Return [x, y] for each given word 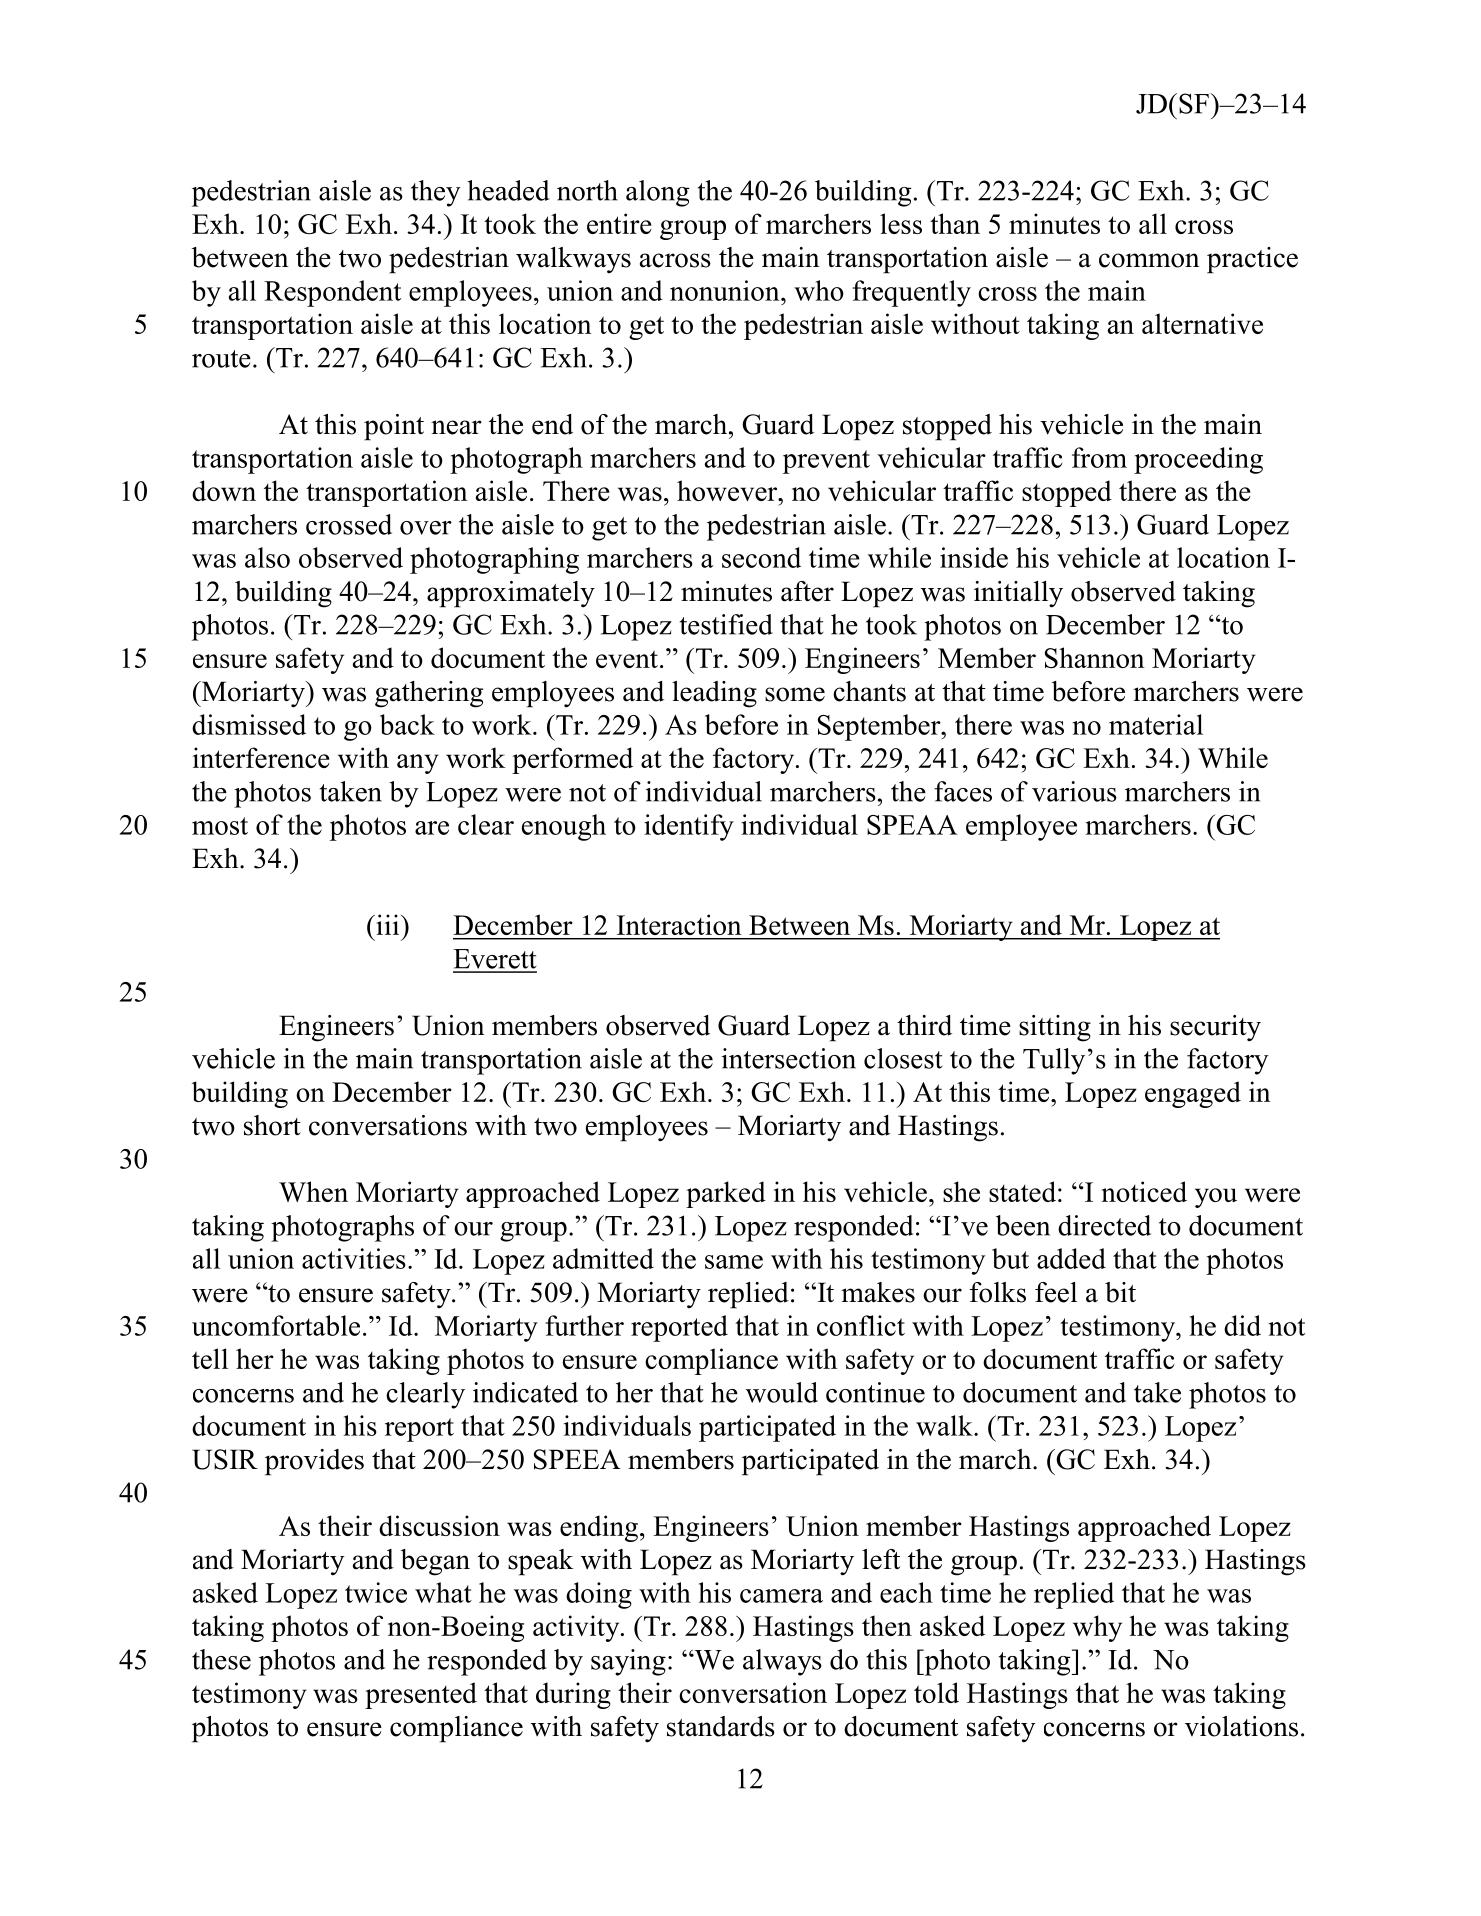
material [1156, 724]
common [1149, 260]
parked [726, 1194]
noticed [1144, 1191]
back [407, 724]
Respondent [332, 293]
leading [714, 694]
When [313, 1191]
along [658, 193]
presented [421, 1695]
